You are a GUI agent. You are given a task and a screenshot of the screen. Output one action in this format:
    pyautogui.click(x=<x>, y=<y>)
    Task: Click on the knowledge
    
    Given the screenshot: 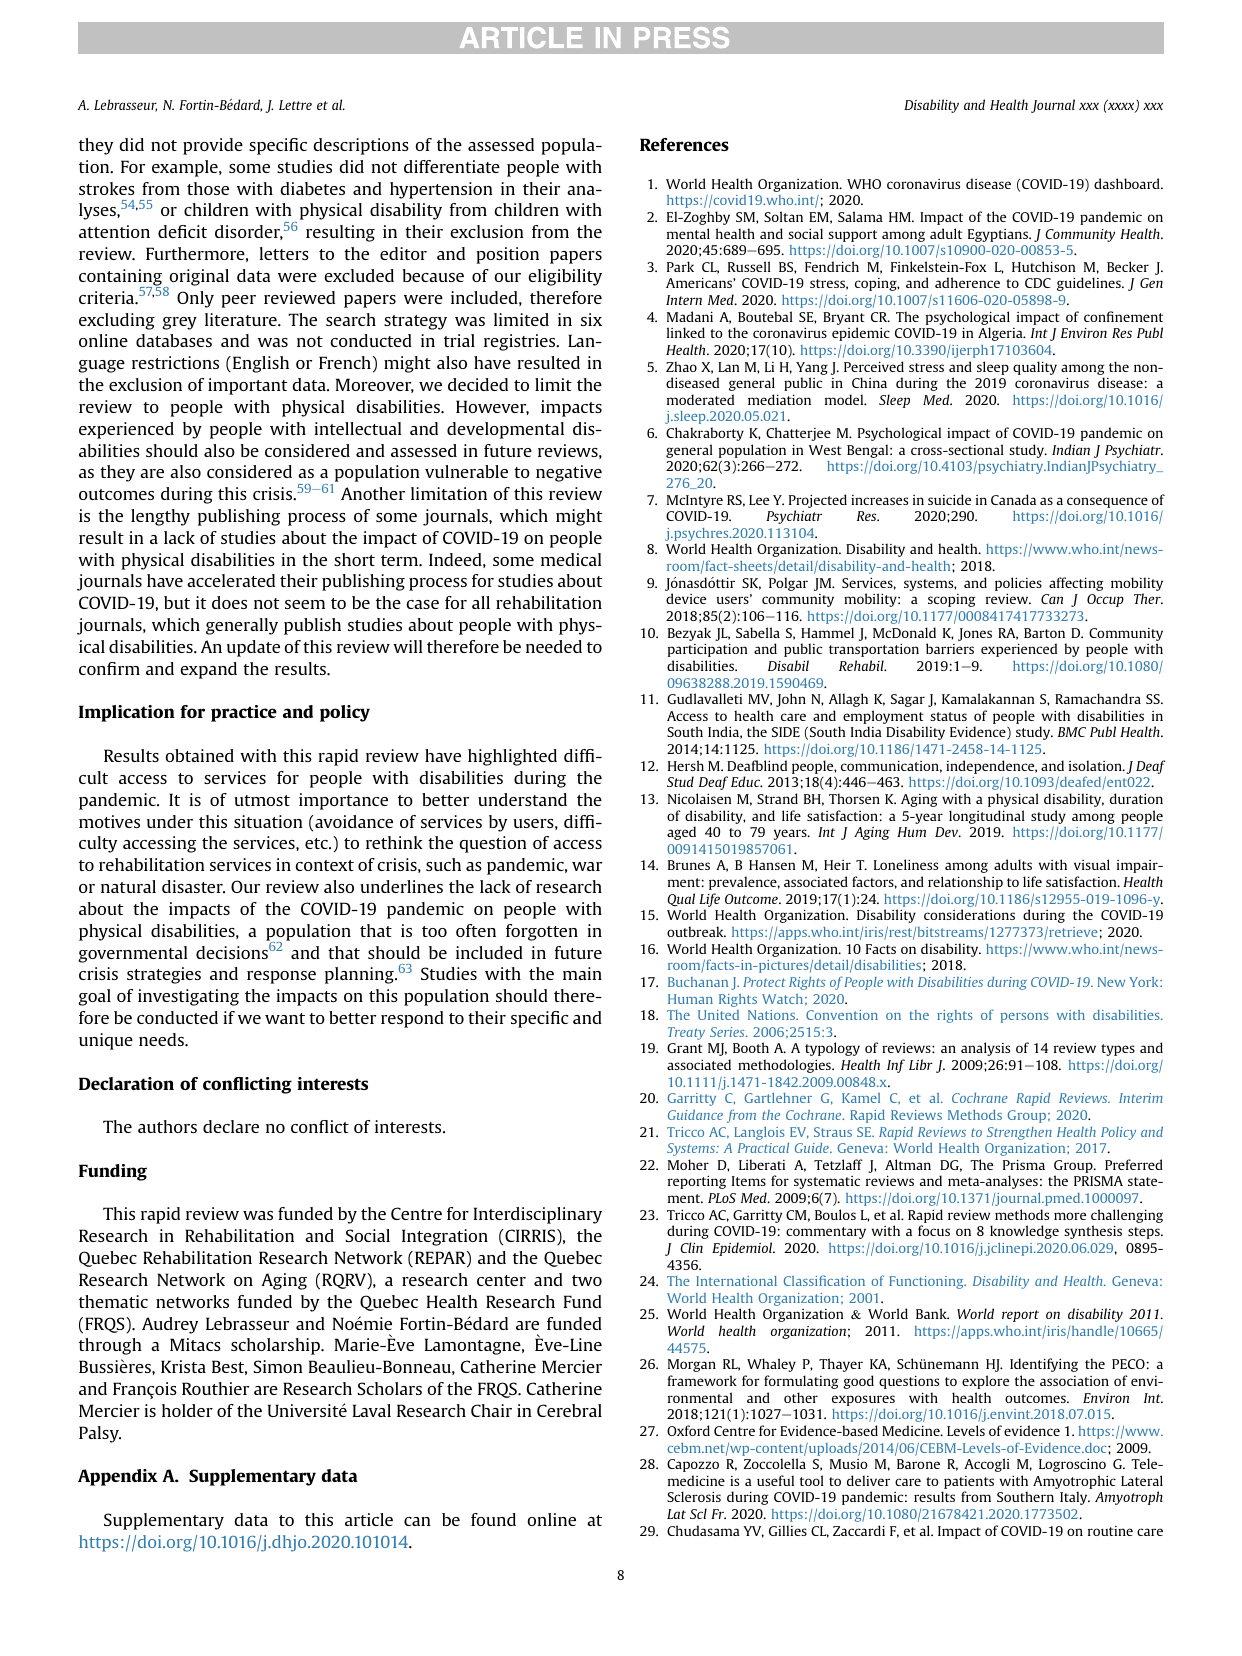 What is the action you would take?
    pyautogui.click(x=1024, y=1232)
